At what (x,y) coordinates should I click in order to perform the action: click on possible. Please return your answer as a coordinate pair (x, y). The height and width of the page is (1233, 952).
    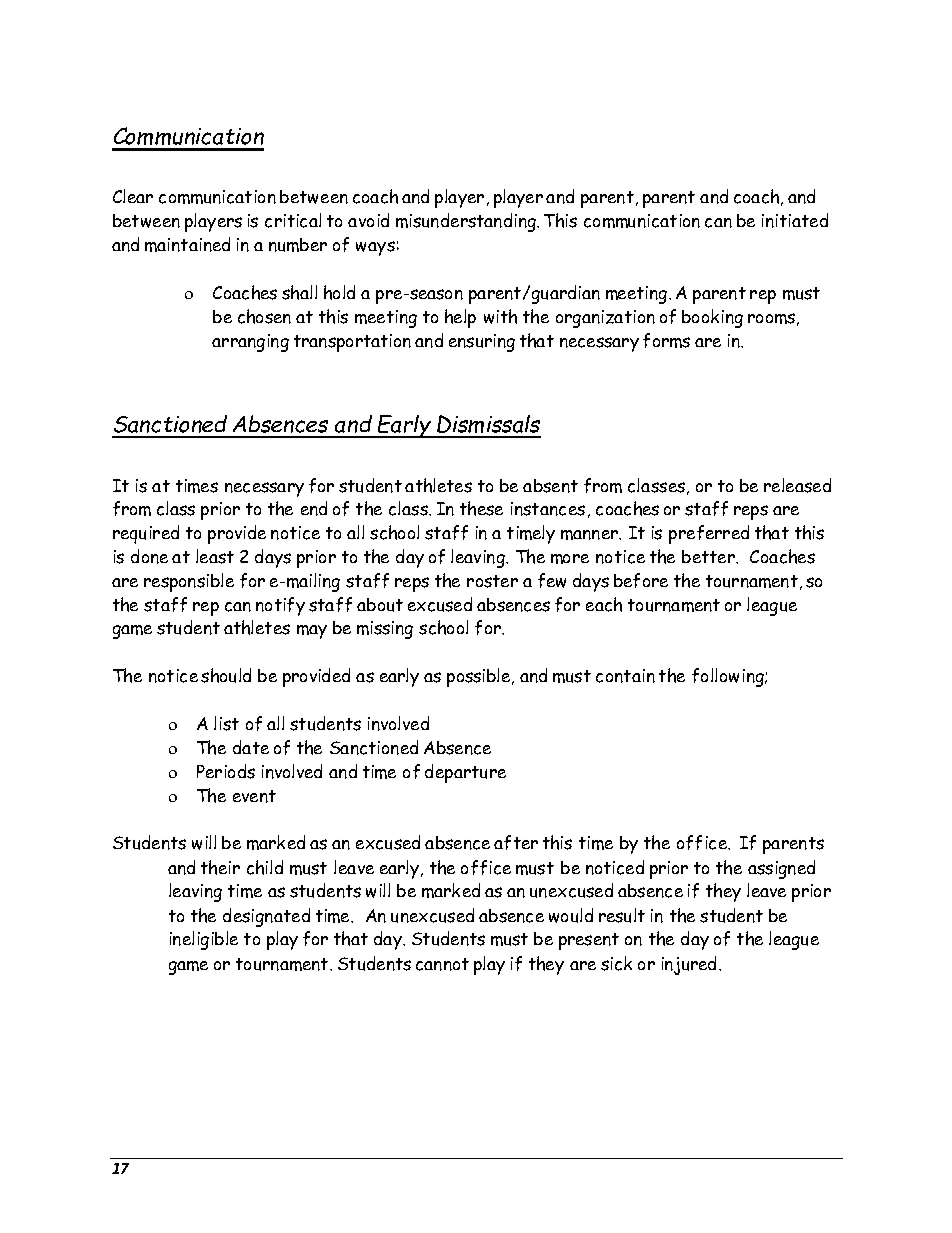
    Looking at the image, I should click on (480, 677).
